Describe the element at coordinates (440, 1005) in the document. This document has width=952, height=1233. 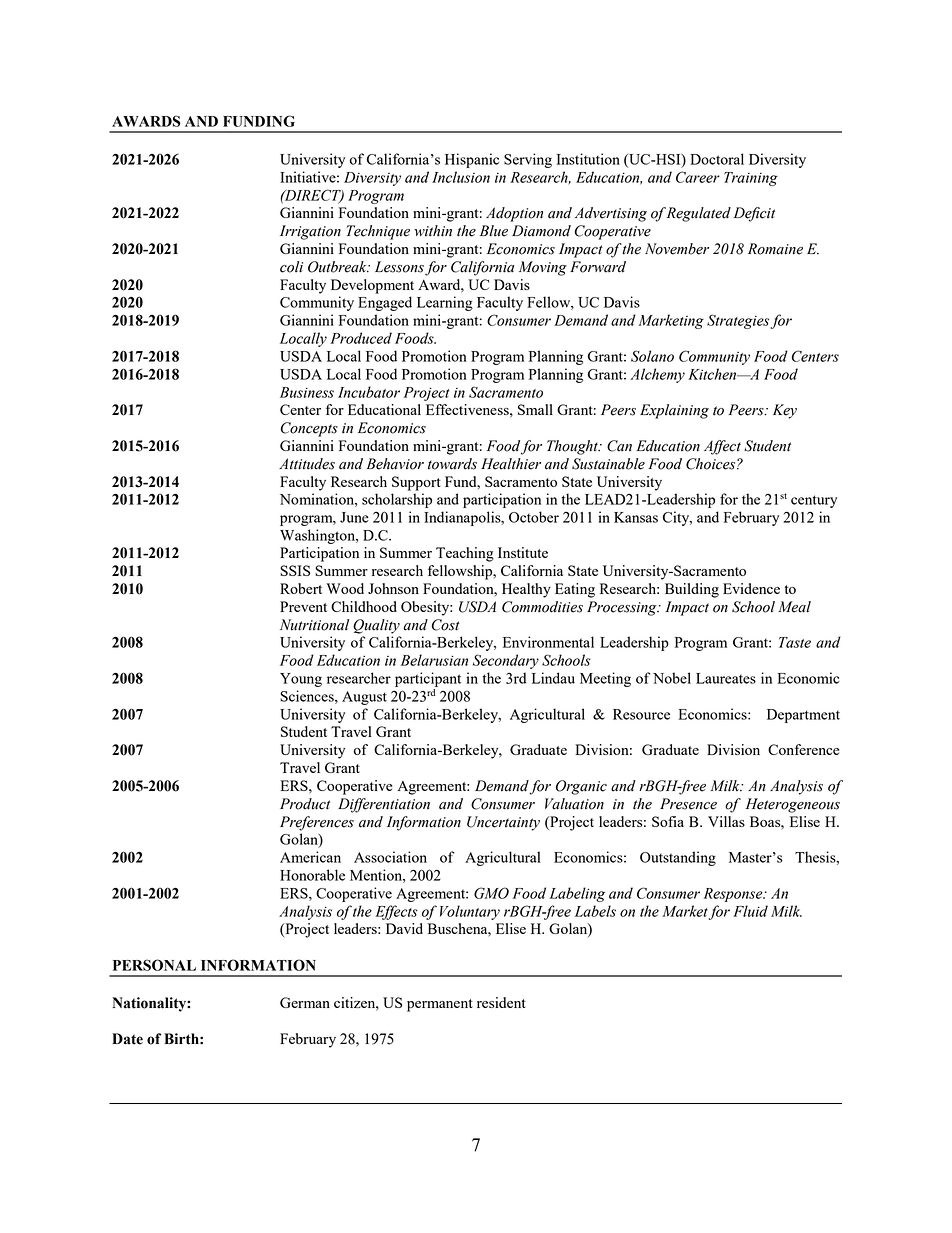
I see `permanent` at that location.
